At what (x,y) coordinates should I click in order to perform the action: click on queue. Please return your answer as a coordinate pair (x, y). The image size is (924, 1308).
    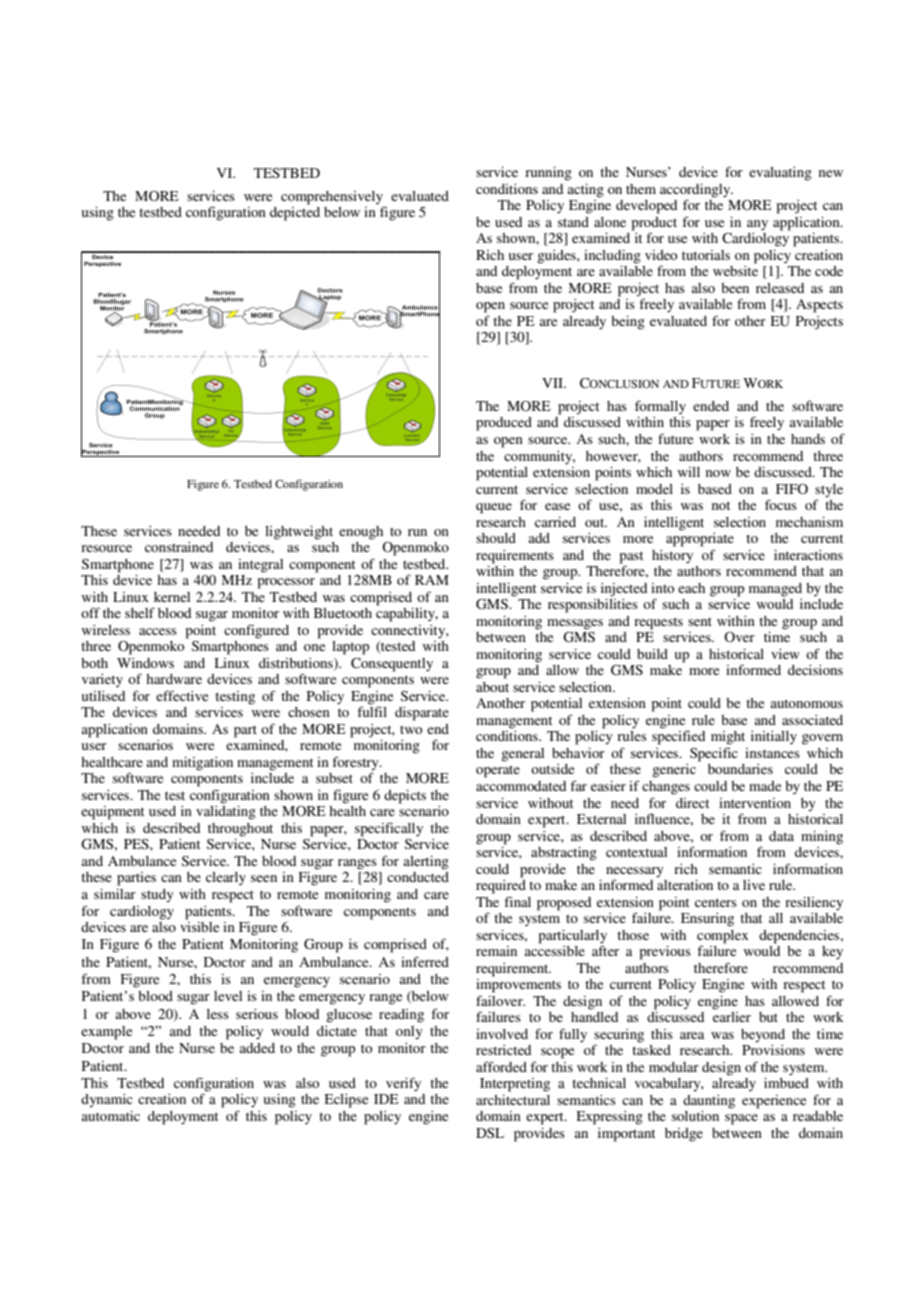
    Looking at the image, I should click on (494, 508).
